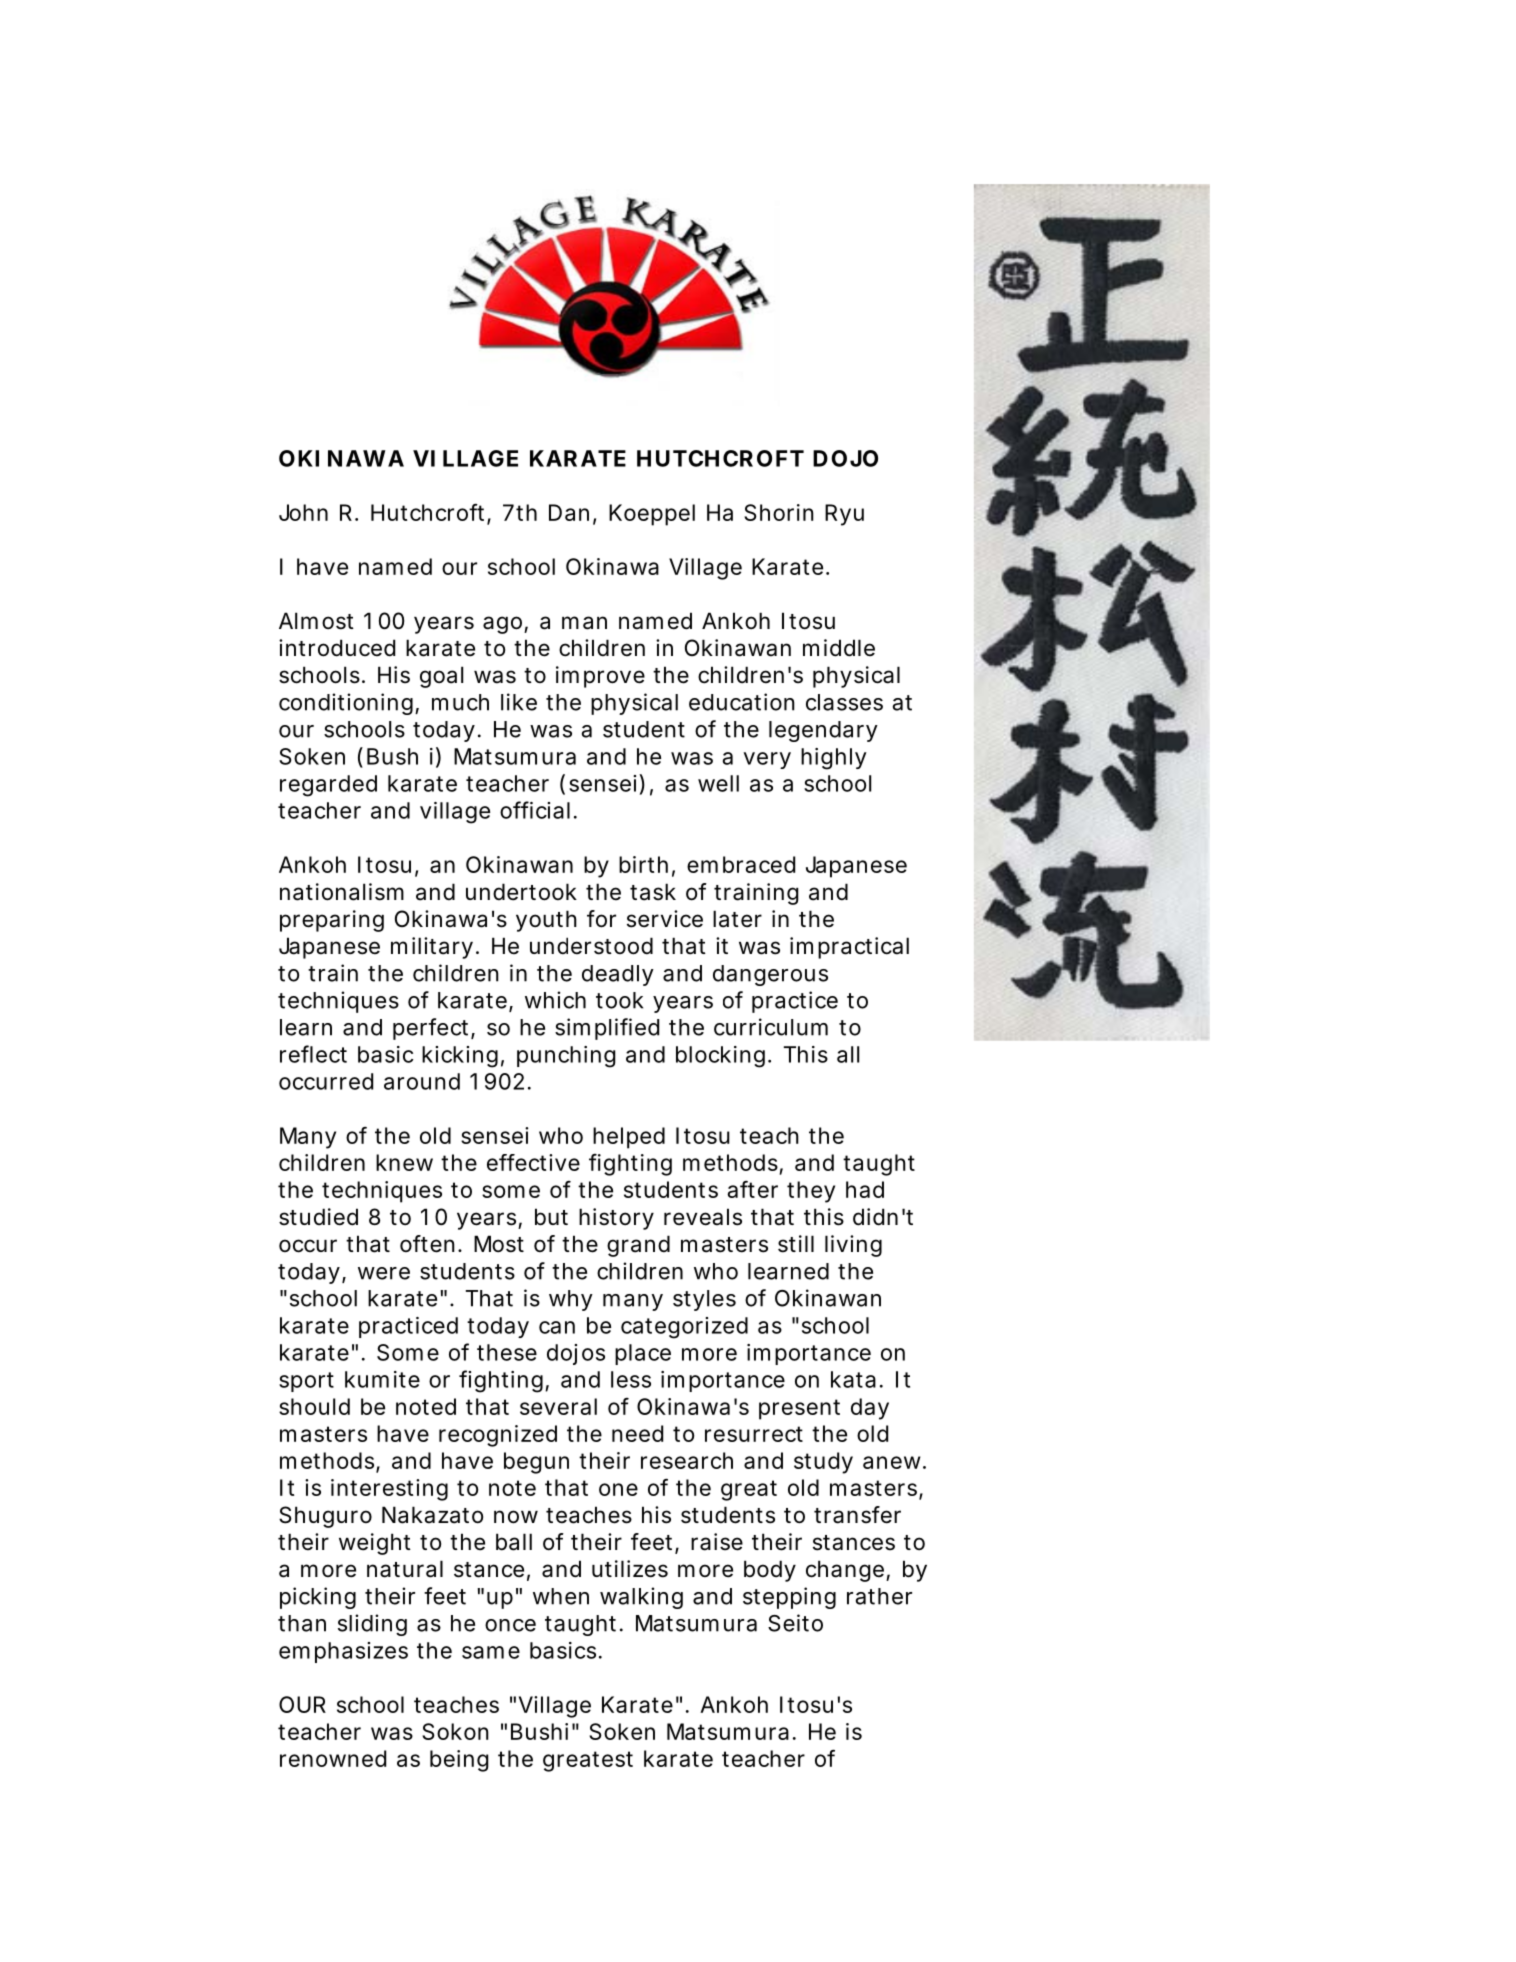 The width and height of the screenshot is (1516, 1962). What do you see at coordinates (853, 1379) in the screenshot?
I see `kata` at bounding box center [853, 1379].
